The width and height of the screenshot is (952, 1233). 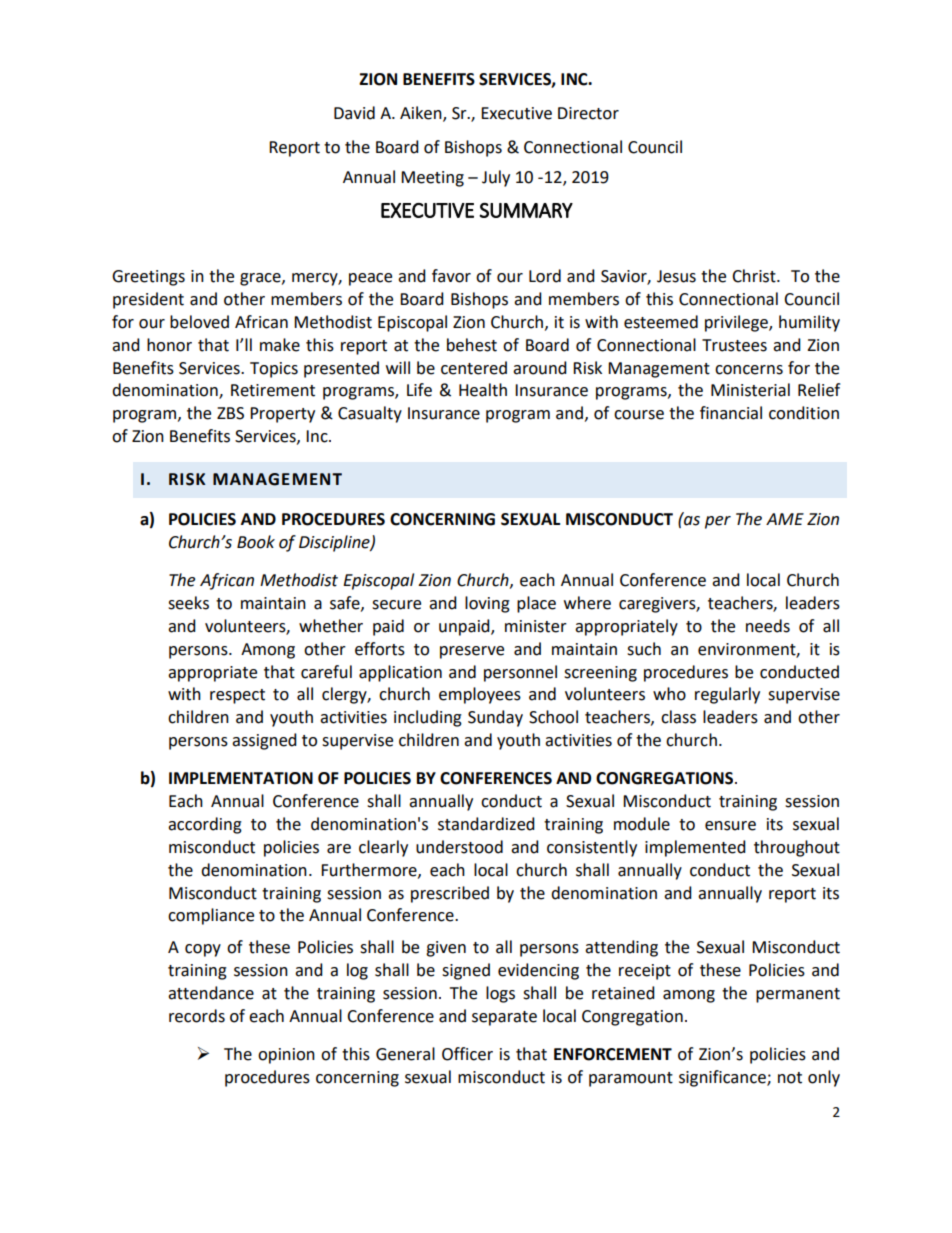 What do you see at coordinates (731, 413) in the screenshot?
I see `financial` at bounding box center [731, 413].
